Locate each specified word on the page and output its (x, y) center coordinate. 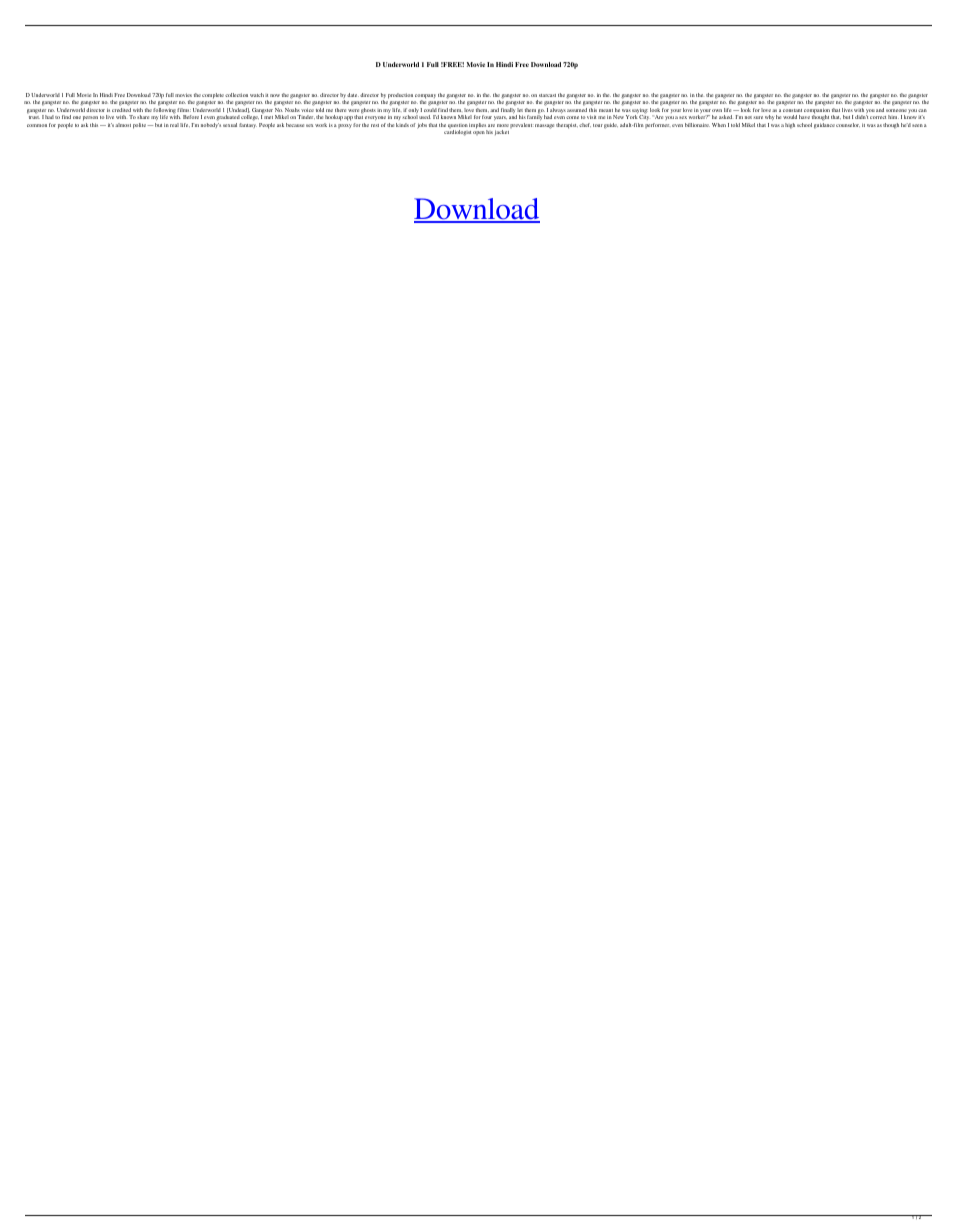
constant (792, 110)
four (487, 117)
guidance (824, 126)
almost (123, 125)
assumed (577, 110)
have (804, 117)
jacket (502, 132)
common (37, 125)
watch (257, 95)
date (353, 95)
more (503, 125)
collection (236, 95)
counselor (848, 125)
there (340, 110)
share (143, 117)
